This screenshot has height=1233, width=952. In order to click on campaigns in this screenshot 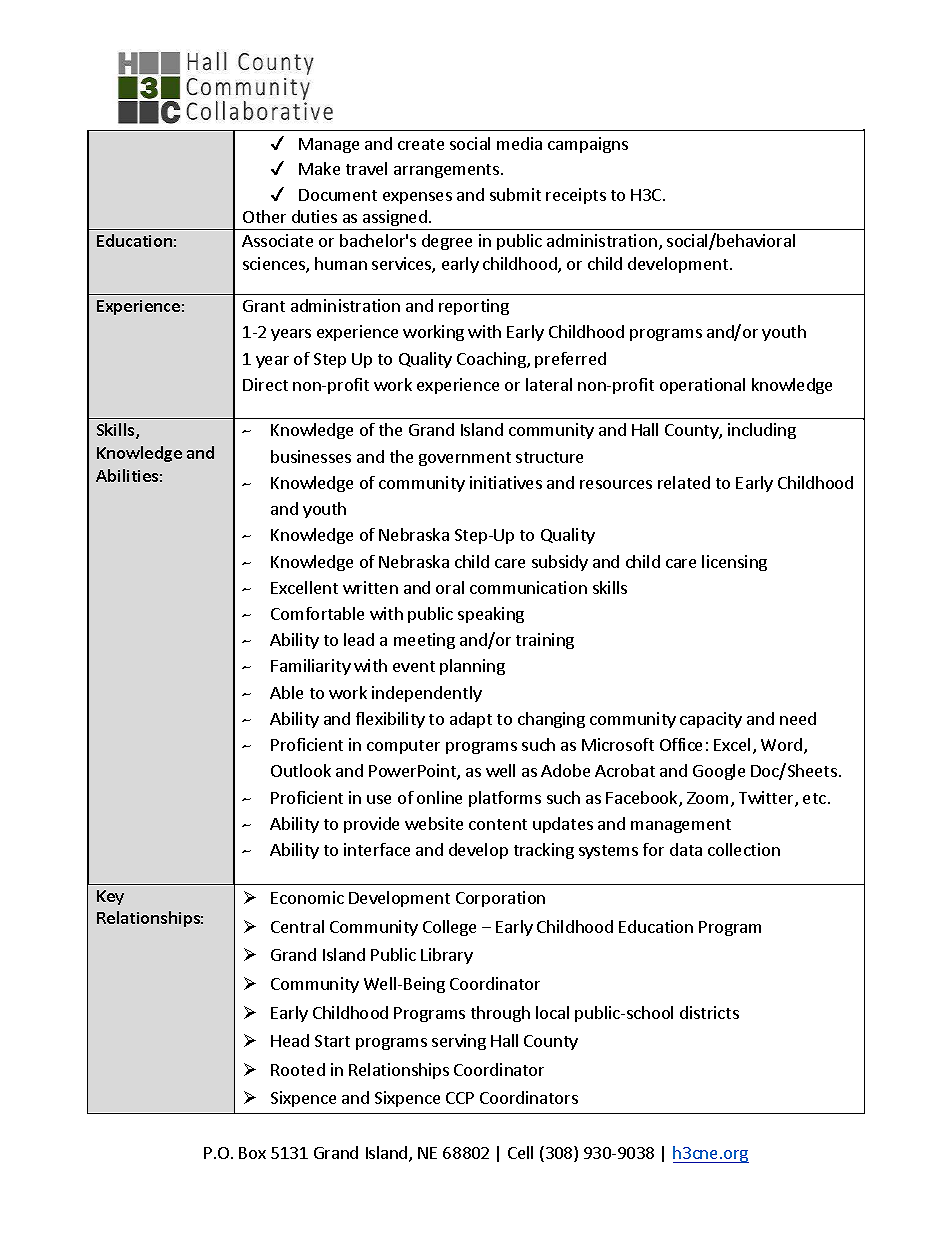, I will do `click(588, 145)`.
